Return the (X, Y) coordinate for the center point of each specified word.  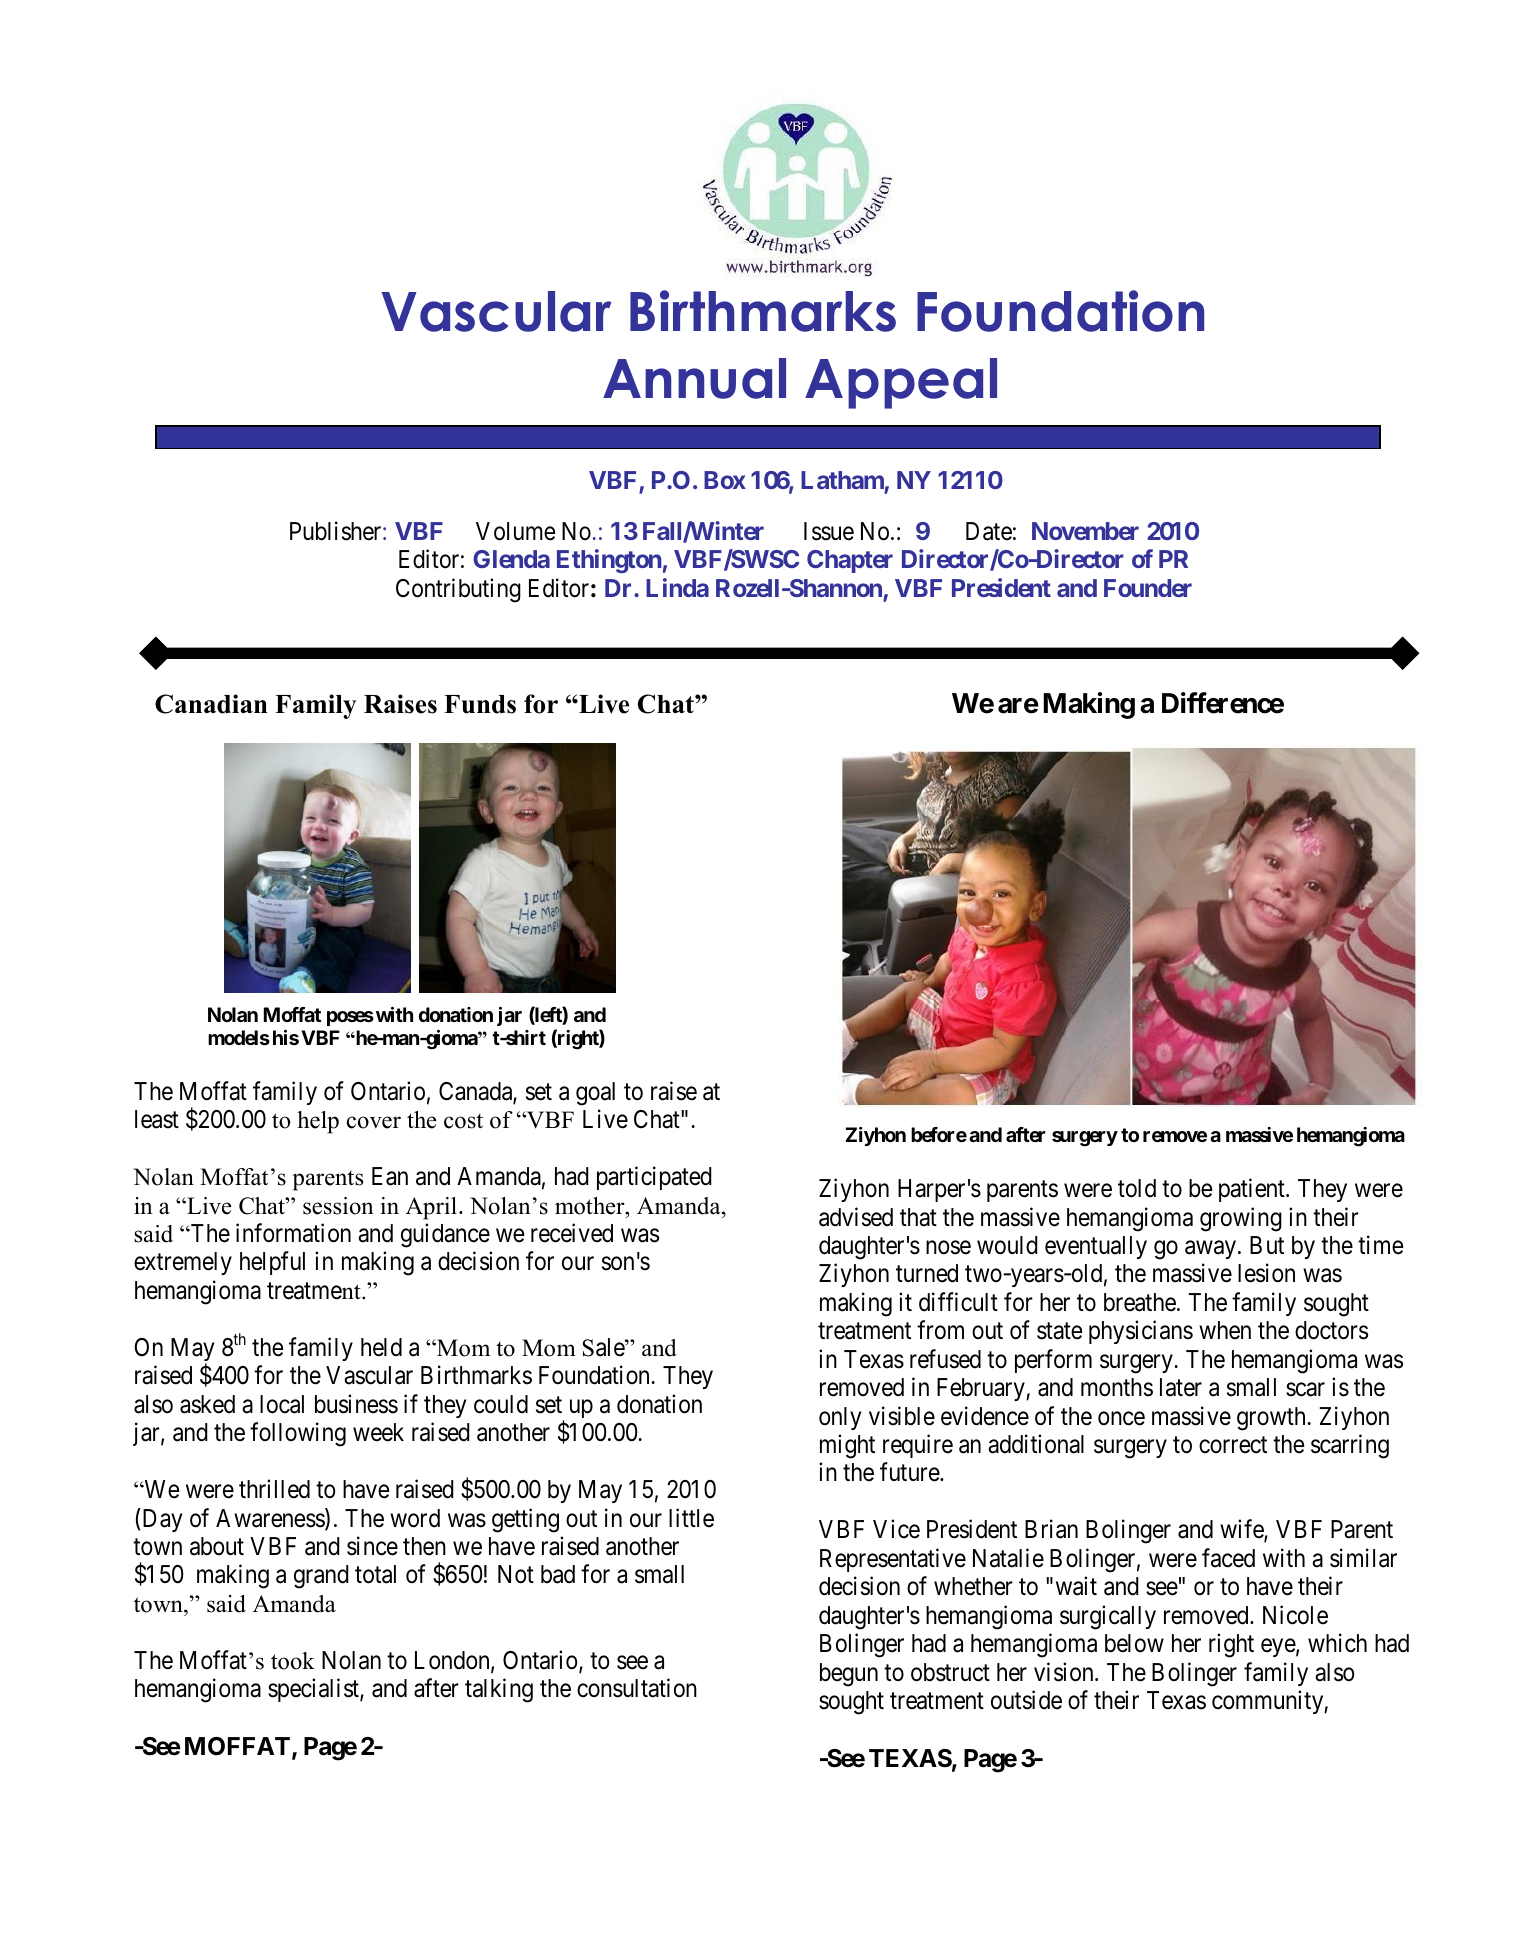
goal (595, 1094)
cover (374, 1122)
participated (654, 1178)
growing (1241, 1219)
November (1085, 531)
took (293, 1661)
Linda (677, 587)
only (840, 1418)
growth (1272, 1419)
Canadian (211, 704)
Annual (694, 378)
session (338, 1206)
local (282, 1404)
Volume (515, 531)
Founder (1148, 588)
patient (1253, 1190)
